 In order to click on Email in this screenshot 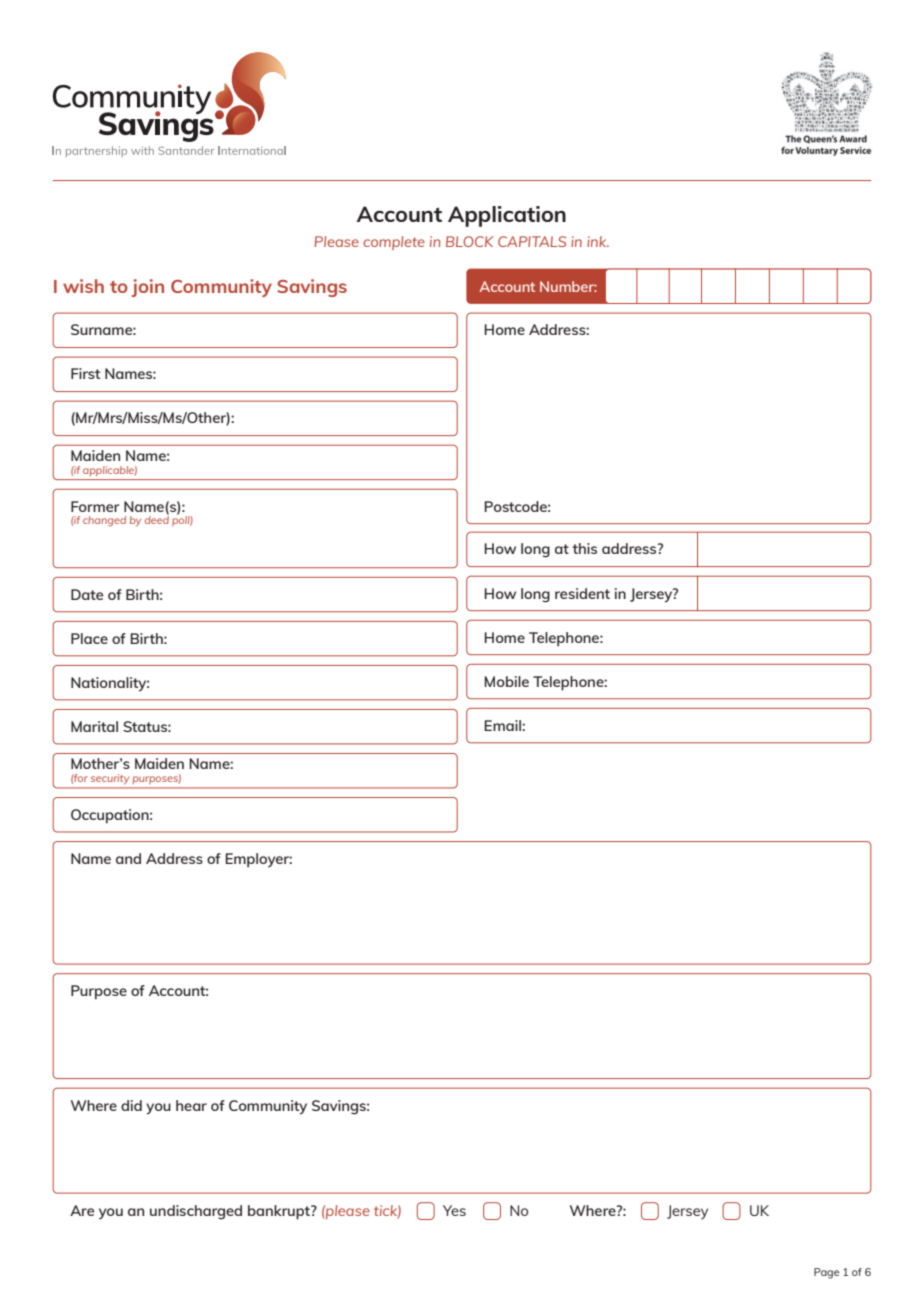, I will do `click(503, 725)`.
